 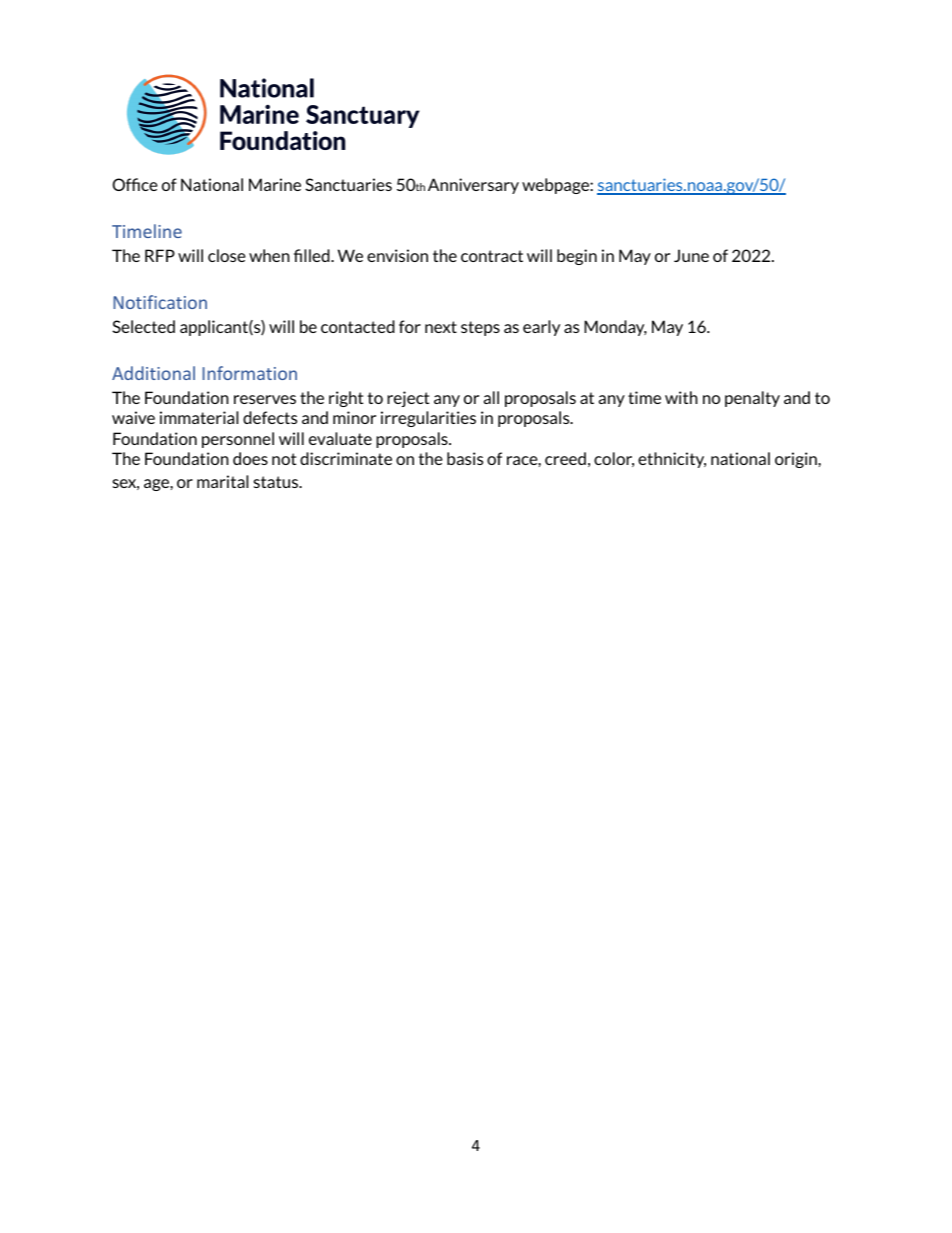 I want to click on contract, so click(x=492, y=256).
